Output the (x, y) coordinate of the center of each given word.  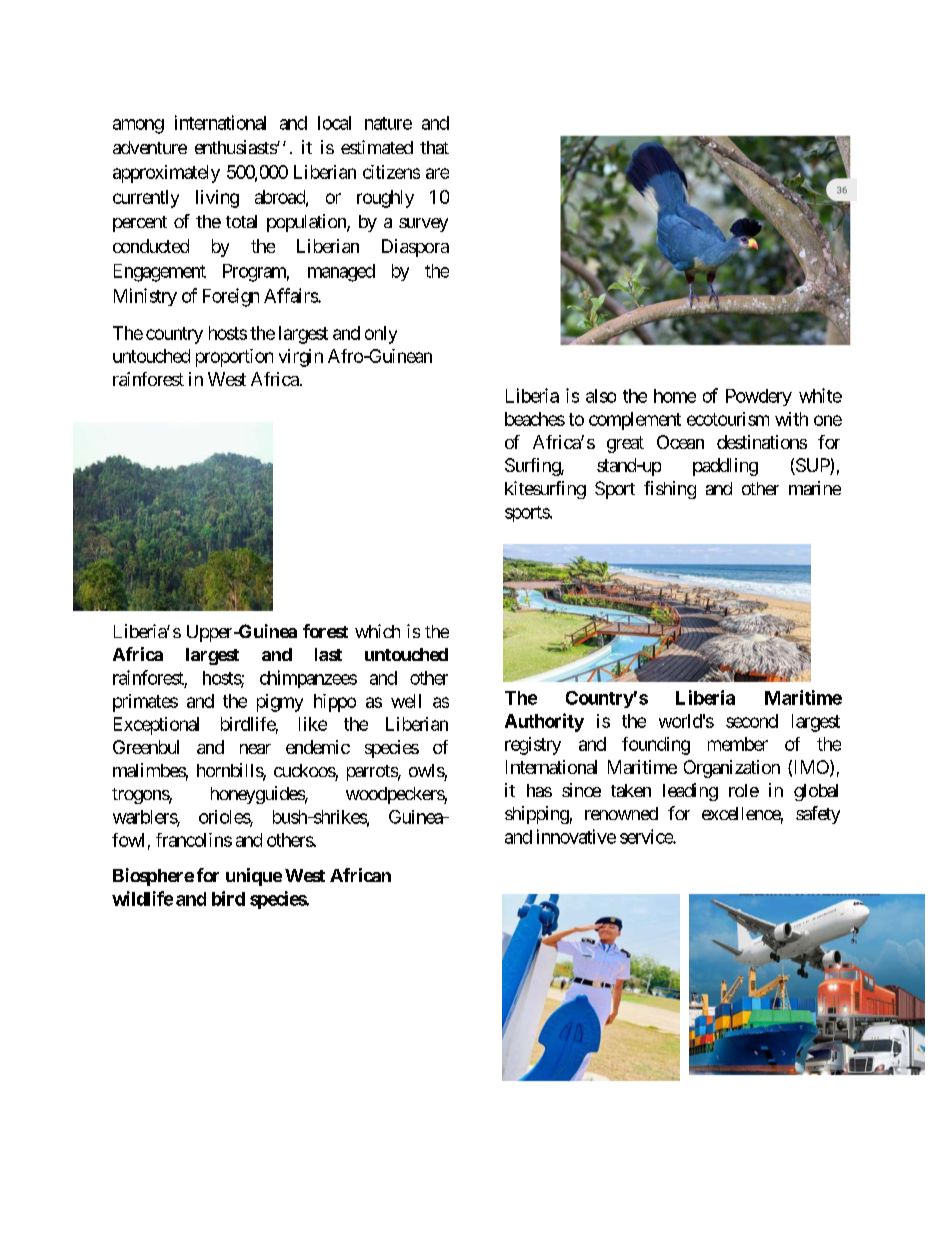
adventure (150, 147)
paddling (725, 467)
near (255, 749)
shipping (537, 815)
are (437, 173)
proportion (234, 358)
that (434, 147)
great (625, 444)
